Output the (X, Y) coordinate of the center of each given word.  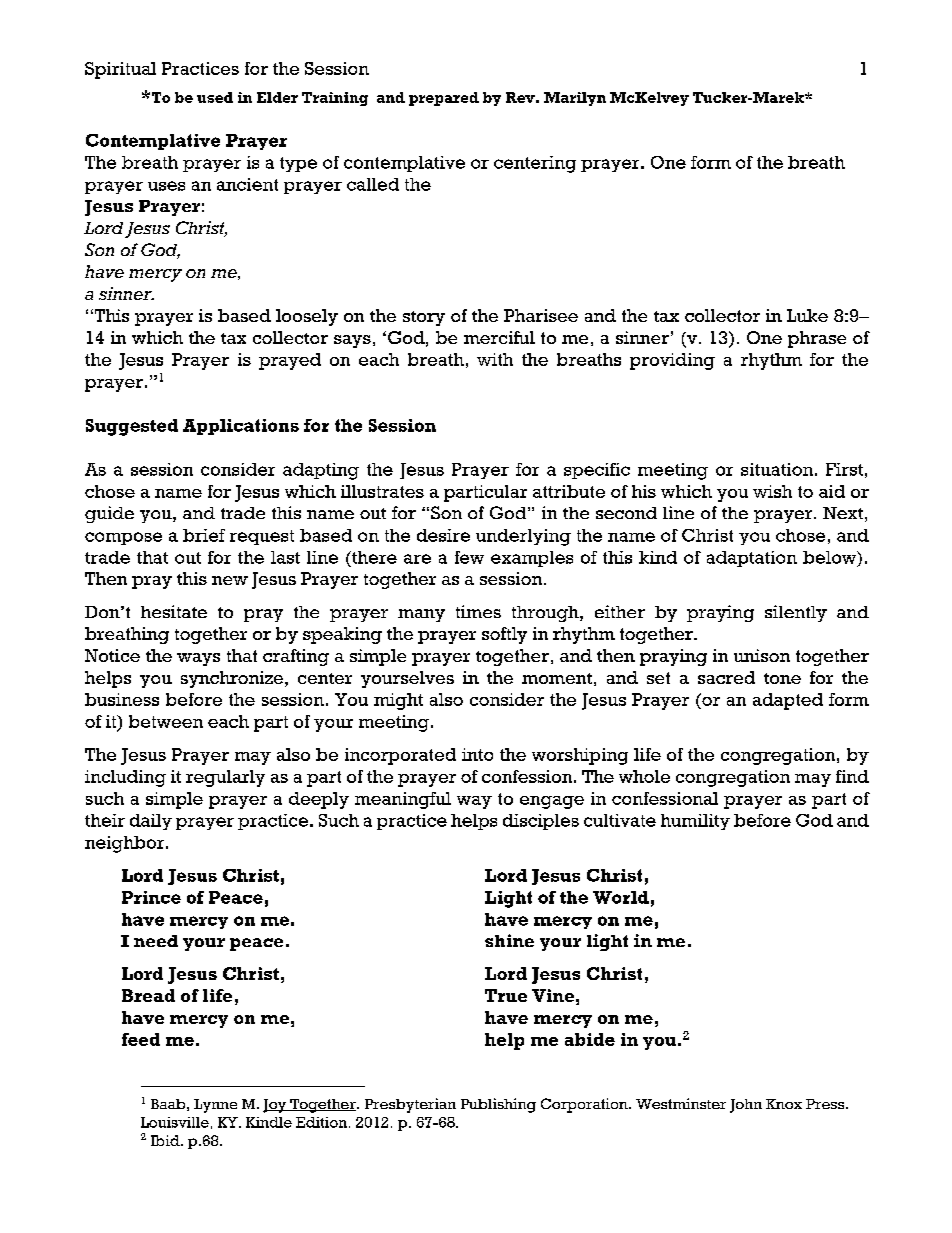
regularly (225, 778)
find (852, 776)
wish (772, 491)
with (495, 359)
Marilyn (575, 99)
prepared (444, 99)
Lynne (215, 1106)
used (215, 97)
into (477, 754)
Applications (241, 427)
